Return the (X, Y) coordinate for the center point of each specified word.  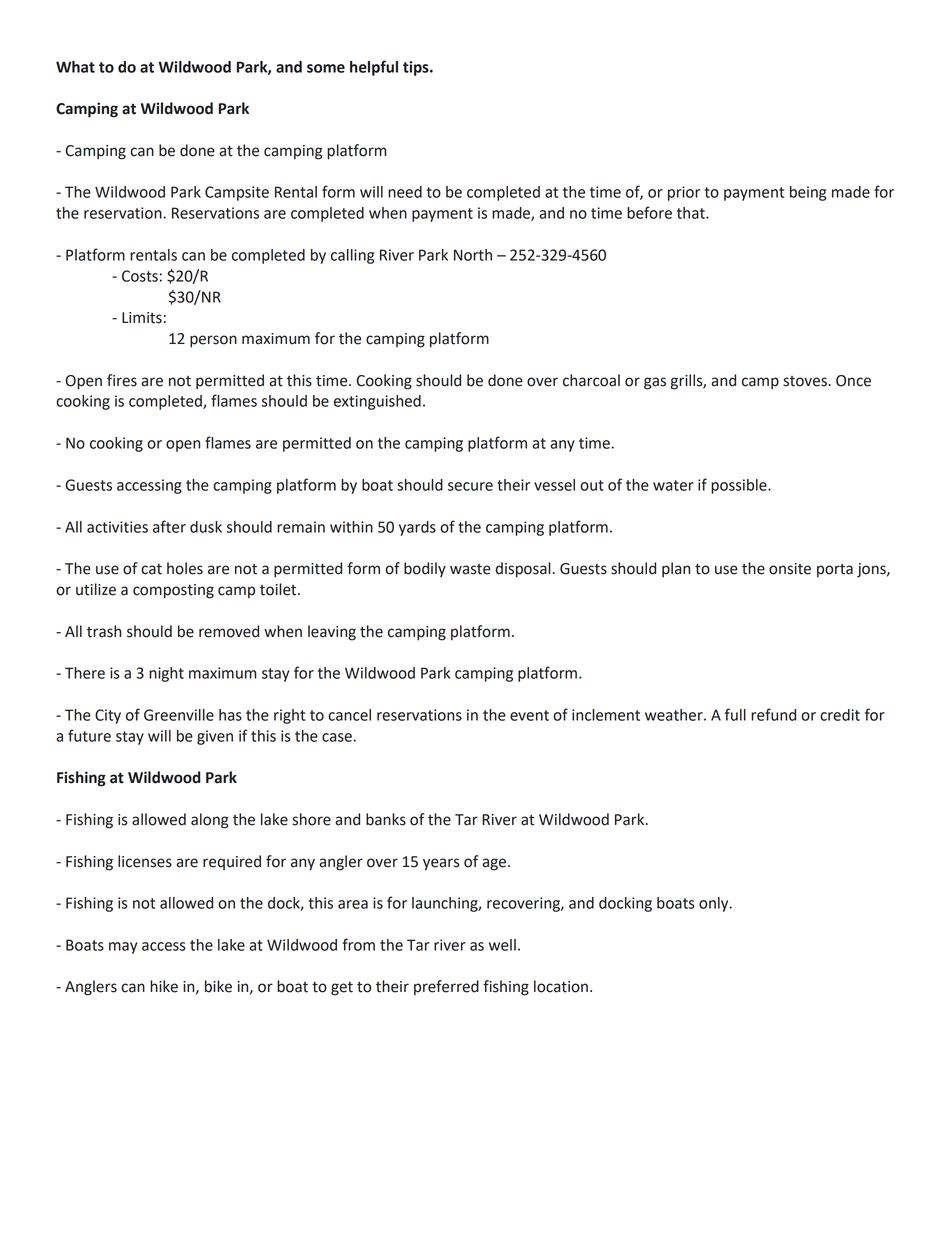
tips (417, 68)
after (169, 526)
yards (417, 528)
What (75, 67)
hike (164, 986)
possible (740, 486)
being (808, 193)
